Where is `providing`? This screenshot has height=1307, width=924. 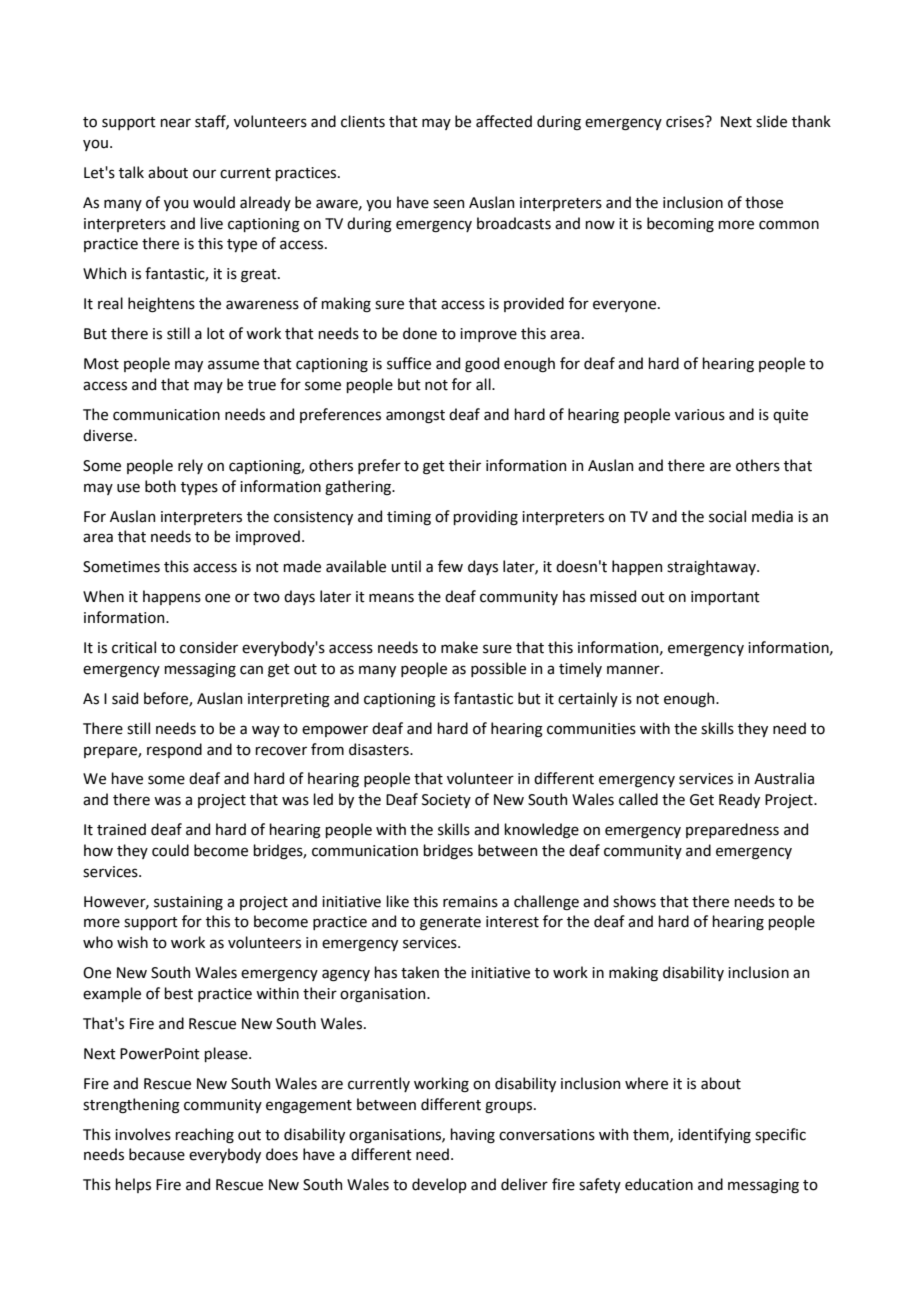
providing is located at coordinates (485, 517).
